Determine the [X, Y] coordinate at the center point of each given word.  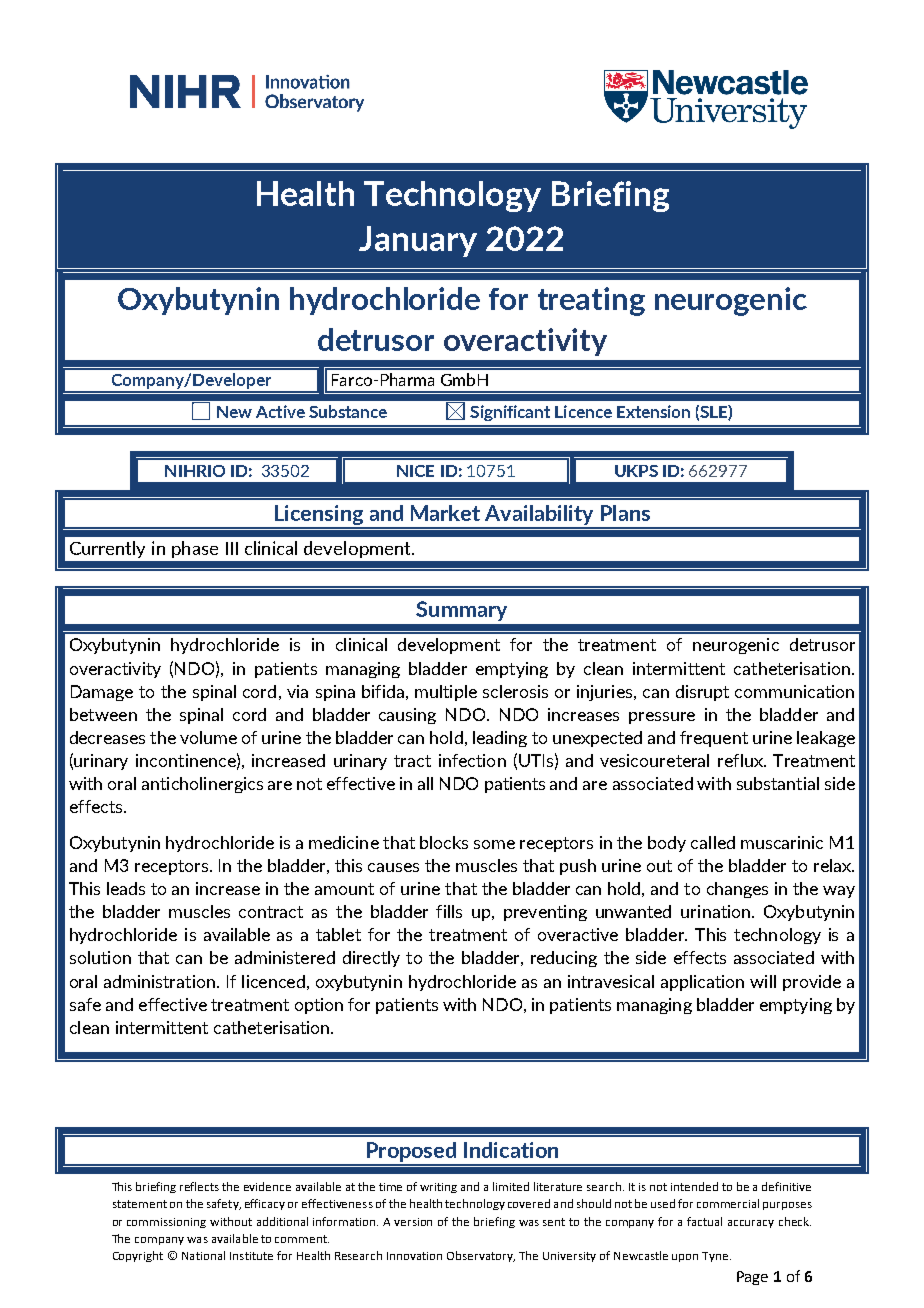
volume [208, 737]
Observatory [481, 1256]
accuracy [751, 1224]
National [203, 1255]
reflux [741, 760]
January [418, 241]
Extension [653, 411]
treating [591, 301]
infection [472, 760]
